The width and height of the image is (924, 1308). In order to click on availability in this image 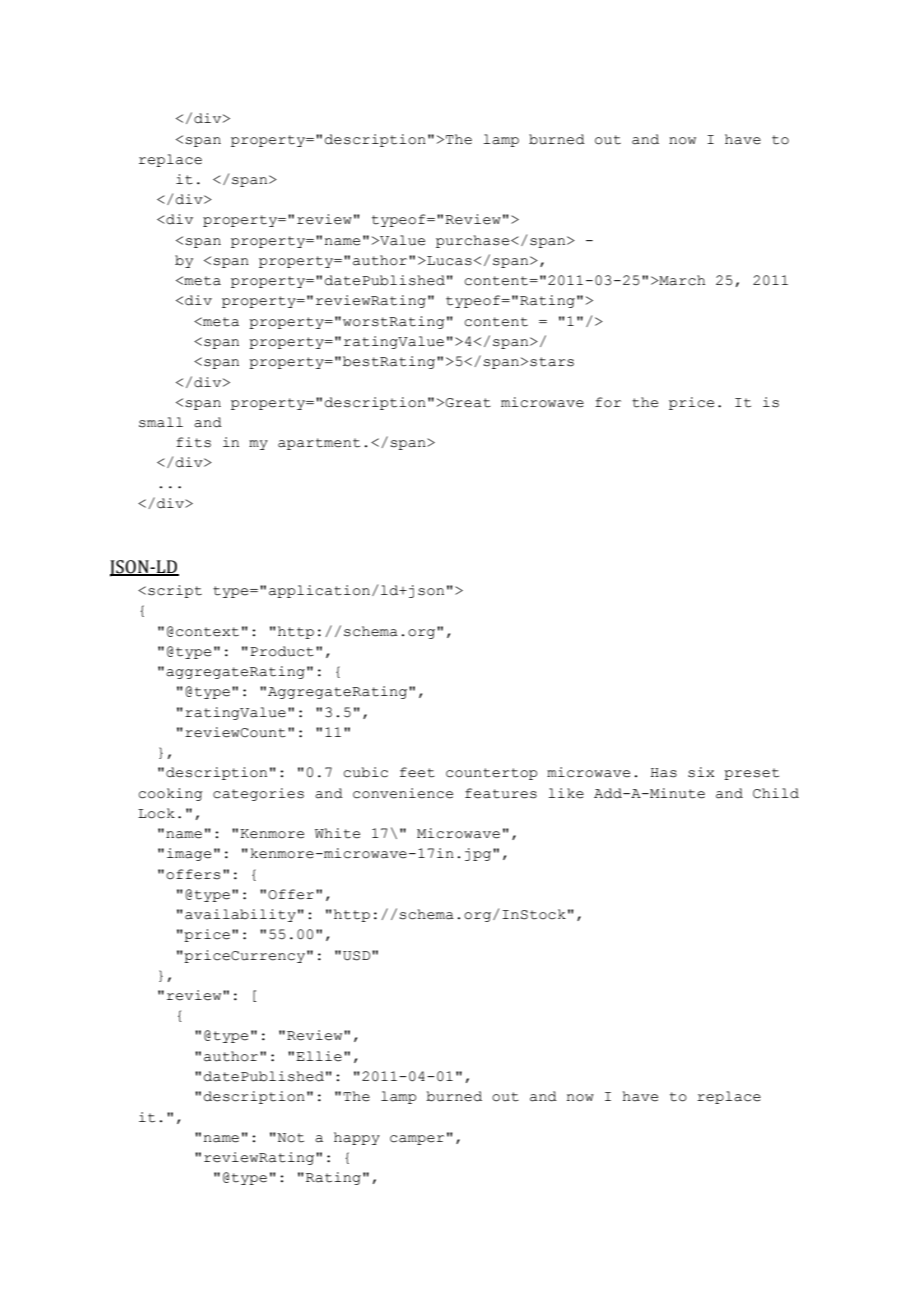, I will do `click(240, 915)`.
